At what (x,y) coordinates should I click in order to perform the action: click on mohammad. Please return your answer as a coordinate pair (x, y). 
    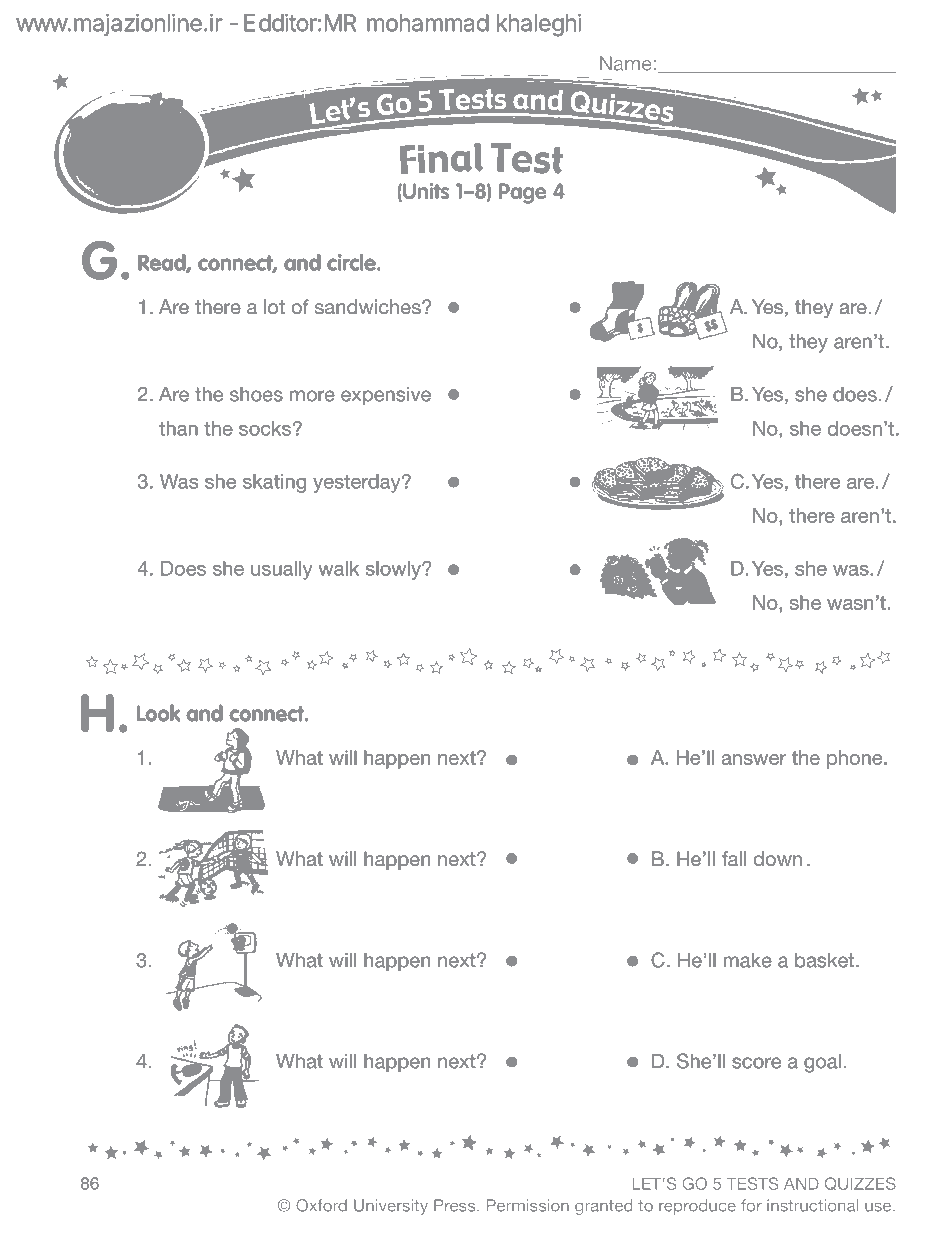
    Looking at the image, I should click on (428, 23).
